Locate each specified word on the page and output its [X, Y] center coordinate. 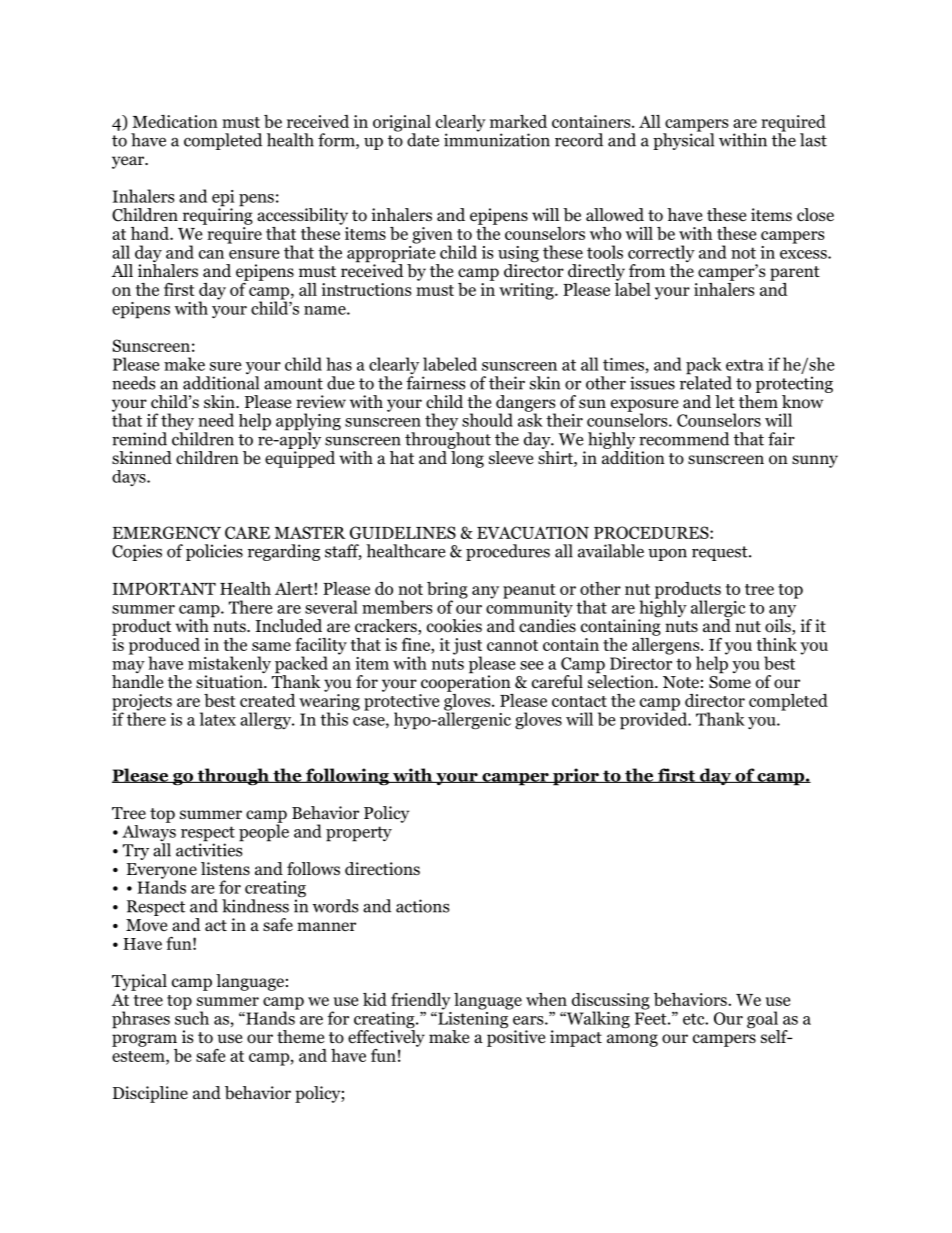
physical [683, 140]
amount [293, 384]
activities [210, 849]
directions [382, 869]
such [192, 1017]
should [487, 420]
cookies [454, 626]
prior [576, 777]
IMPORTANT [164, 588]
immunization [497, 139]
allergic [718, 610]
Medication [175, 121]
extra [745, 365]
